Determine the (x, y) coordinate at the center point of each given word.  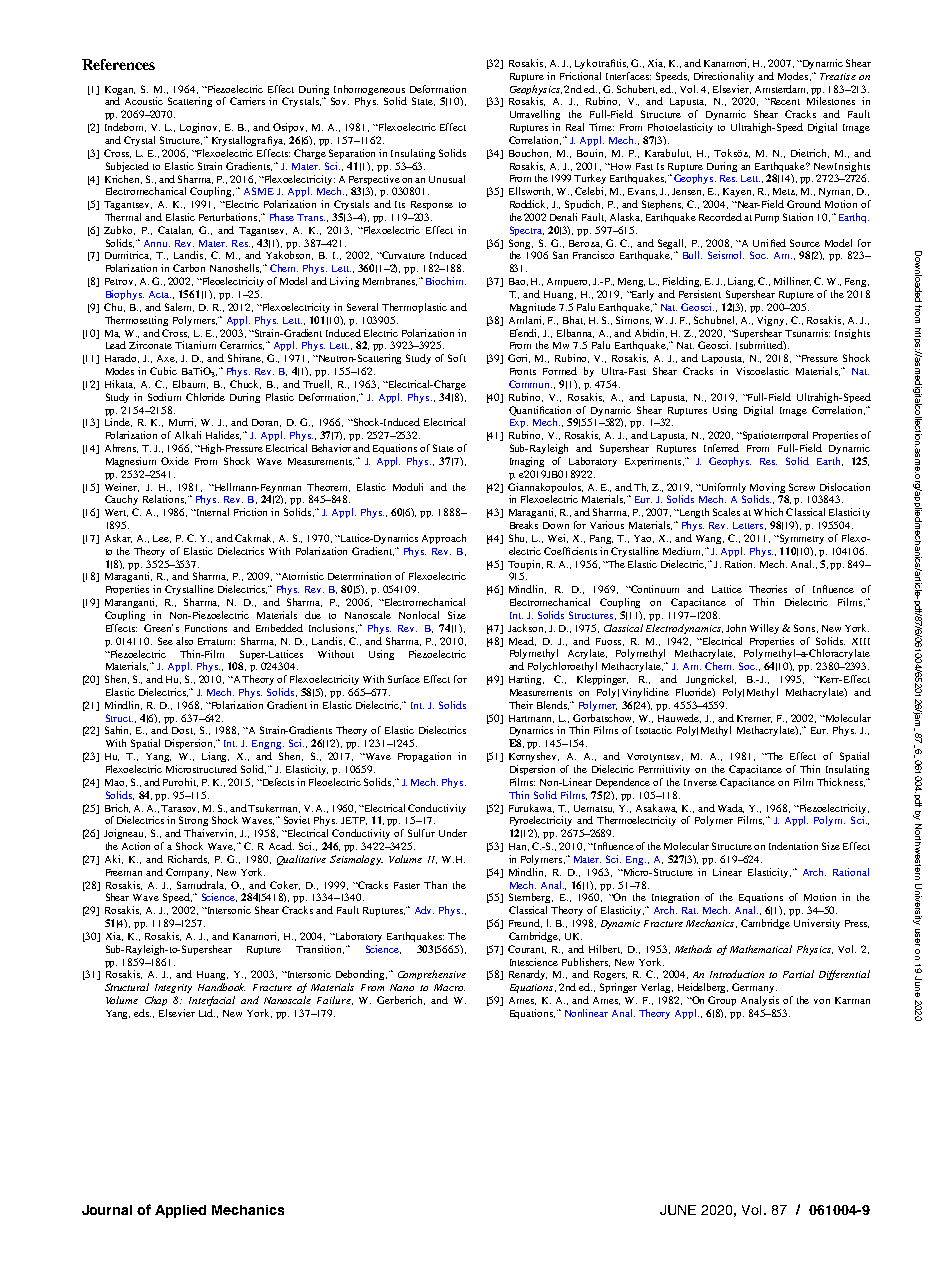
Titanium (195, 345)
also (184, 641)
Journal (107, 1210)
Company (189, 873)
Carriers (247, 101)
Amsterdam (781, 89)
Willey (764, 629)
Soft (457, 358)
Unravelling (535, 115)
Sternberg (531, 898)
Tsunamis (807, 333)
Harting (526, 680)
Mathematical (761, 949)
